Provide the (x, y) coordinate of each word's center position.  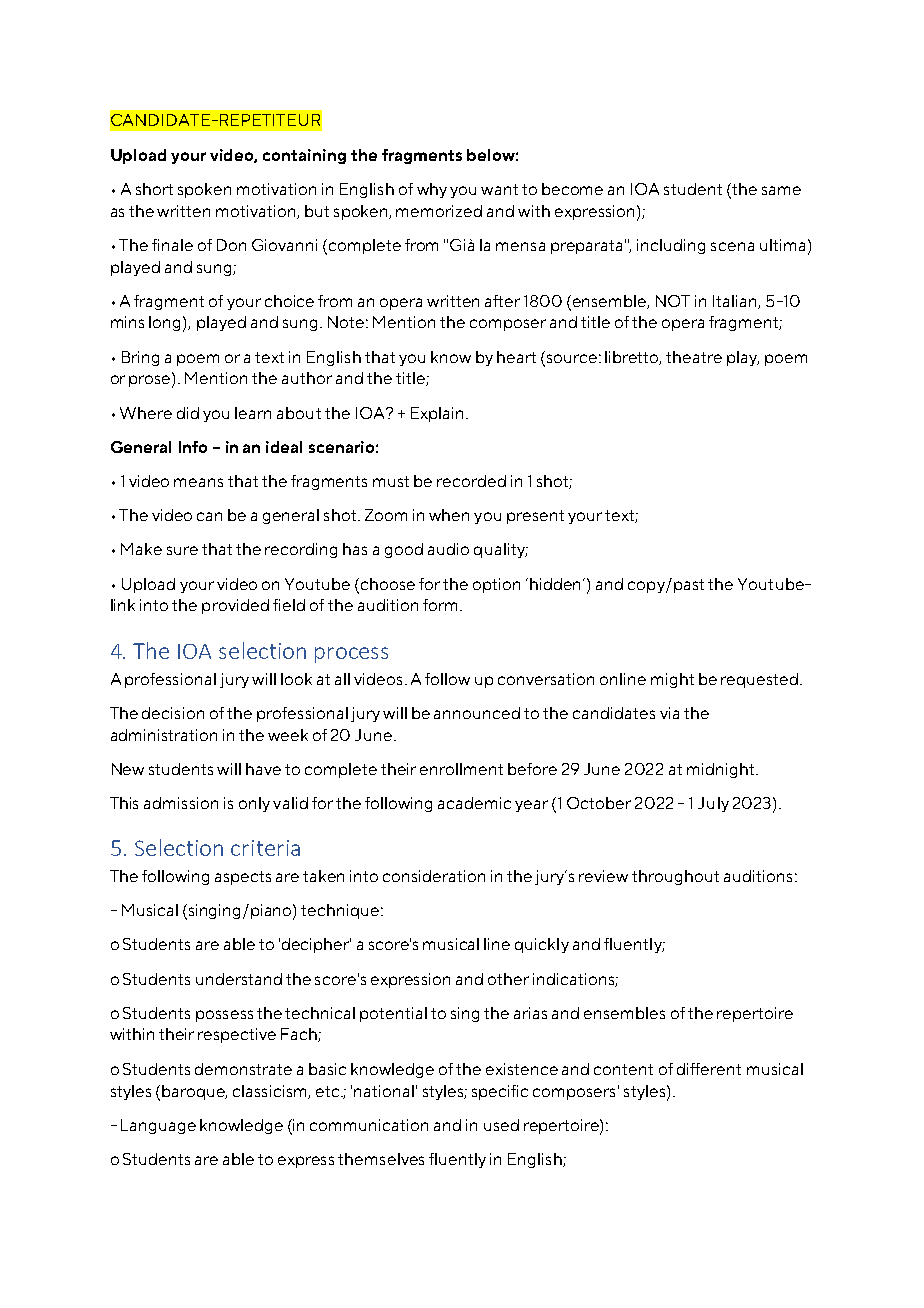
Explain (437, 414)
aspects (243, 878)
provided (235, 606)
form (440, 605)
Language (158, 1126)
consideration (434, 876)
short (154, 189)
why (432, 190)
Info (193, 447)
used (501, 1125)
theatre (694, 357)
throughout (675, 877)
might (672, 680)
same (781, 190)
